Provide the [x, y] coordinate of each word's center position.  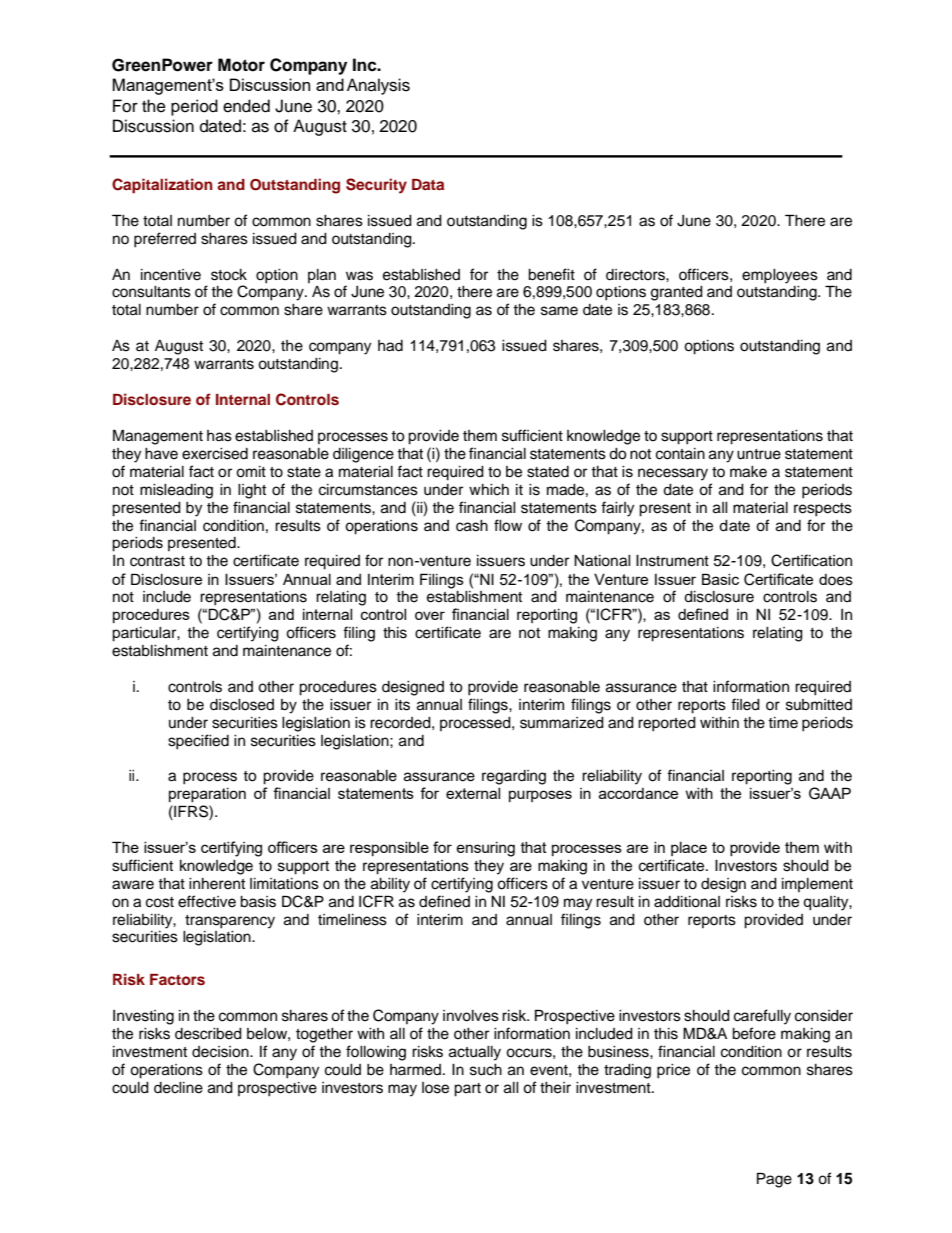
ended [246, 106]
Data [428, 184]
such [486, 1070]
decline [178, 1088]
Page [774, 1180]
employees [780, 276]
